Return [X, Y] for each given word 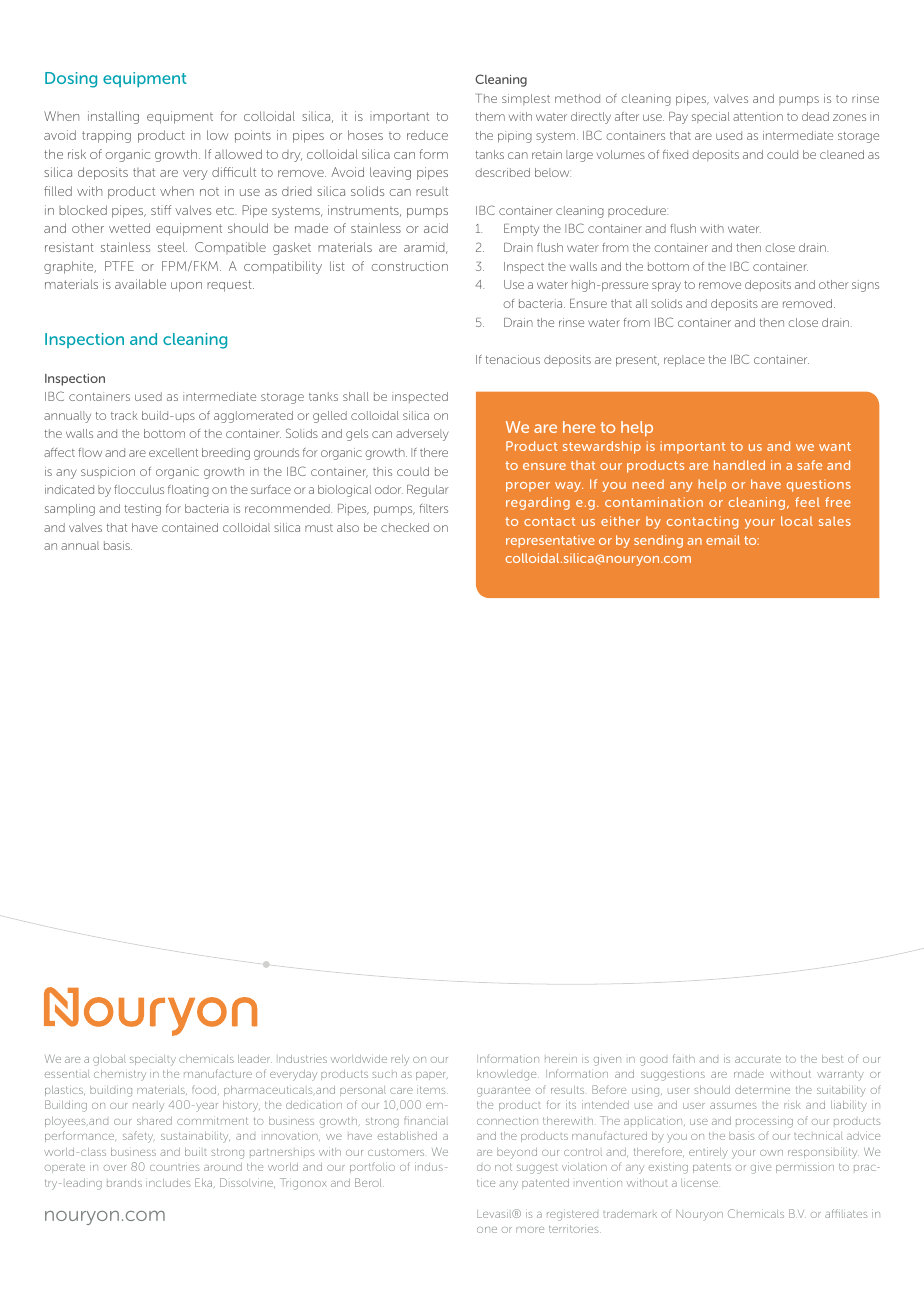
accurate [758, 1059]
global [109, 1060]
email [723, 540]
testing [143, 510]
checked [405, 527]
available [140, 284]
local [797, 521]
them [490, 116]
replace [684, 361]
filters [434, 508]
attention [758, 116]
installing [113, 117]
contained [190, 527]
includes [168, 1183]
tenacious [513, 359]
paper [432, 1076]
